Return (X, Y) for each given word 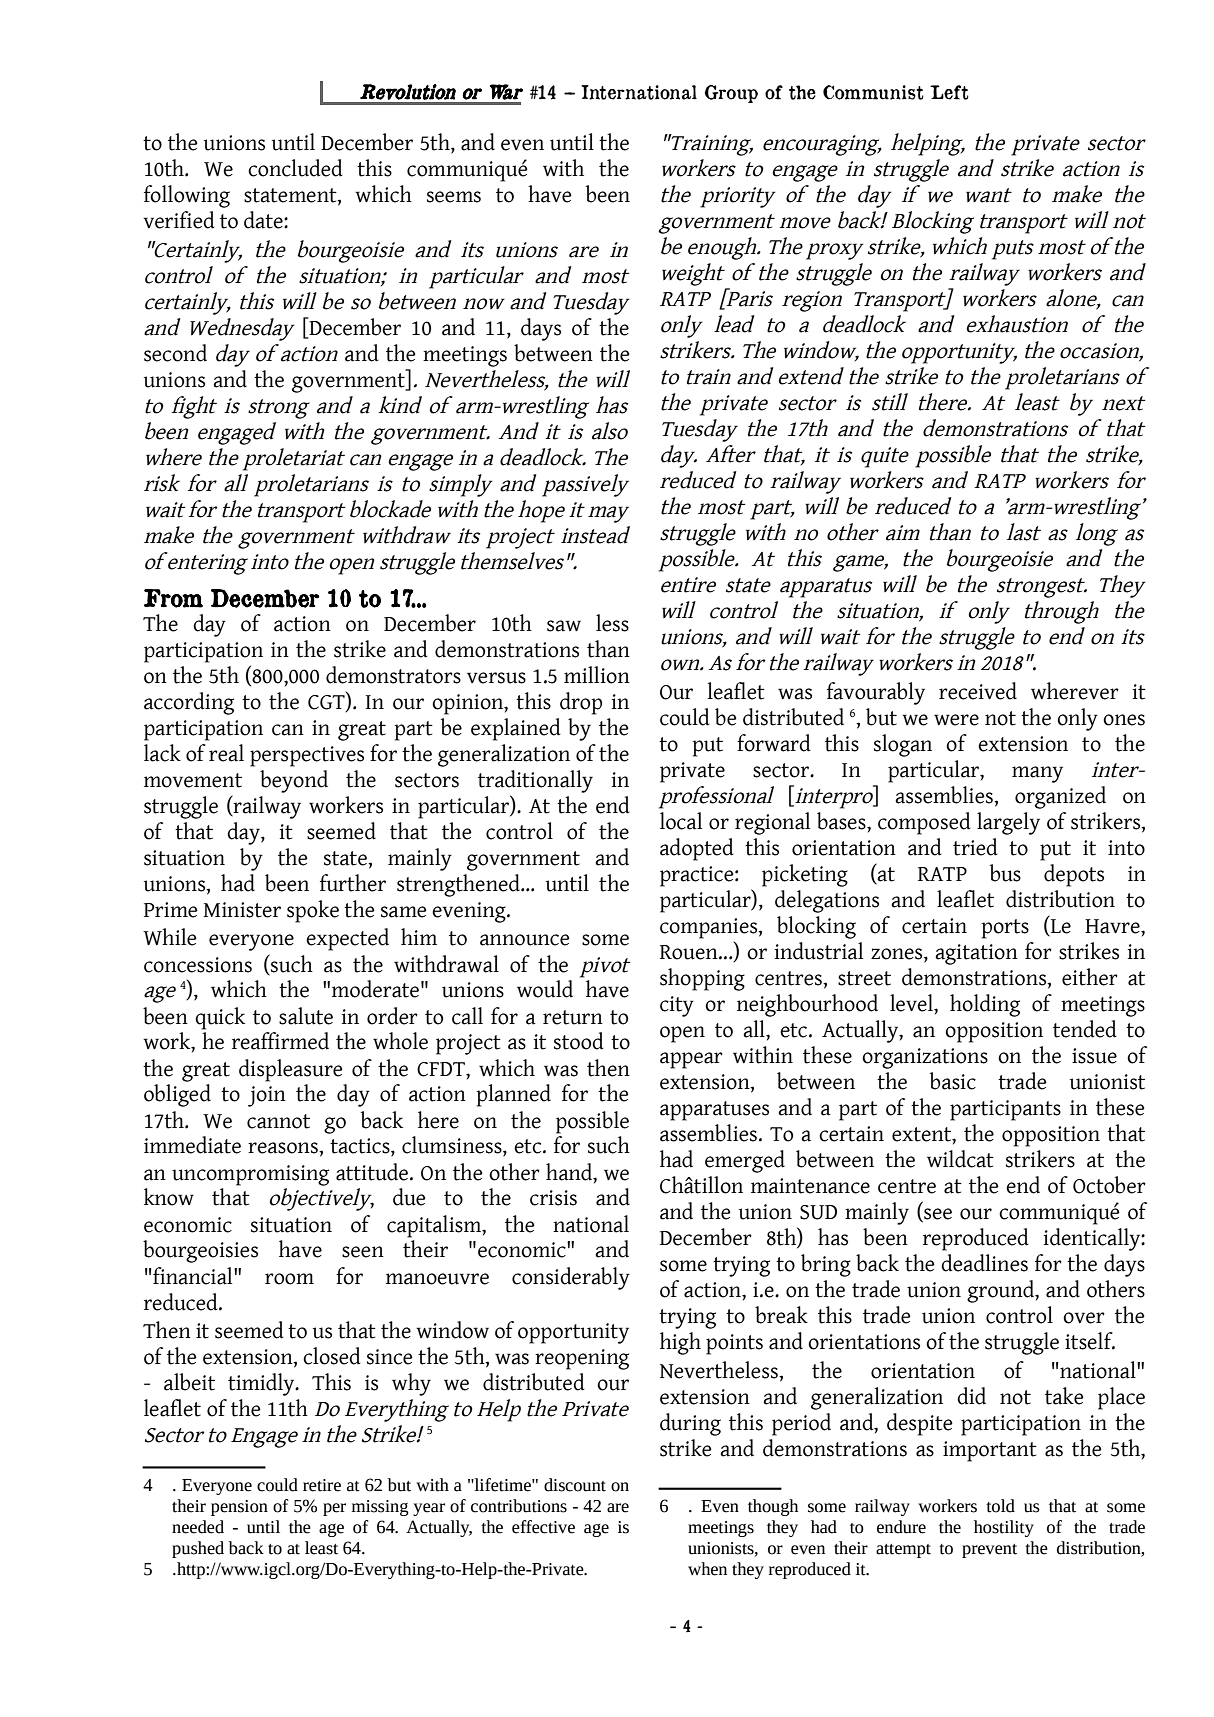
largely (1008, 823)
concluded (295, 168)
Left (949, 92)
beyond (294, 781)
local (681, 821)
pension (239, 1508)
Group (731, 94)
